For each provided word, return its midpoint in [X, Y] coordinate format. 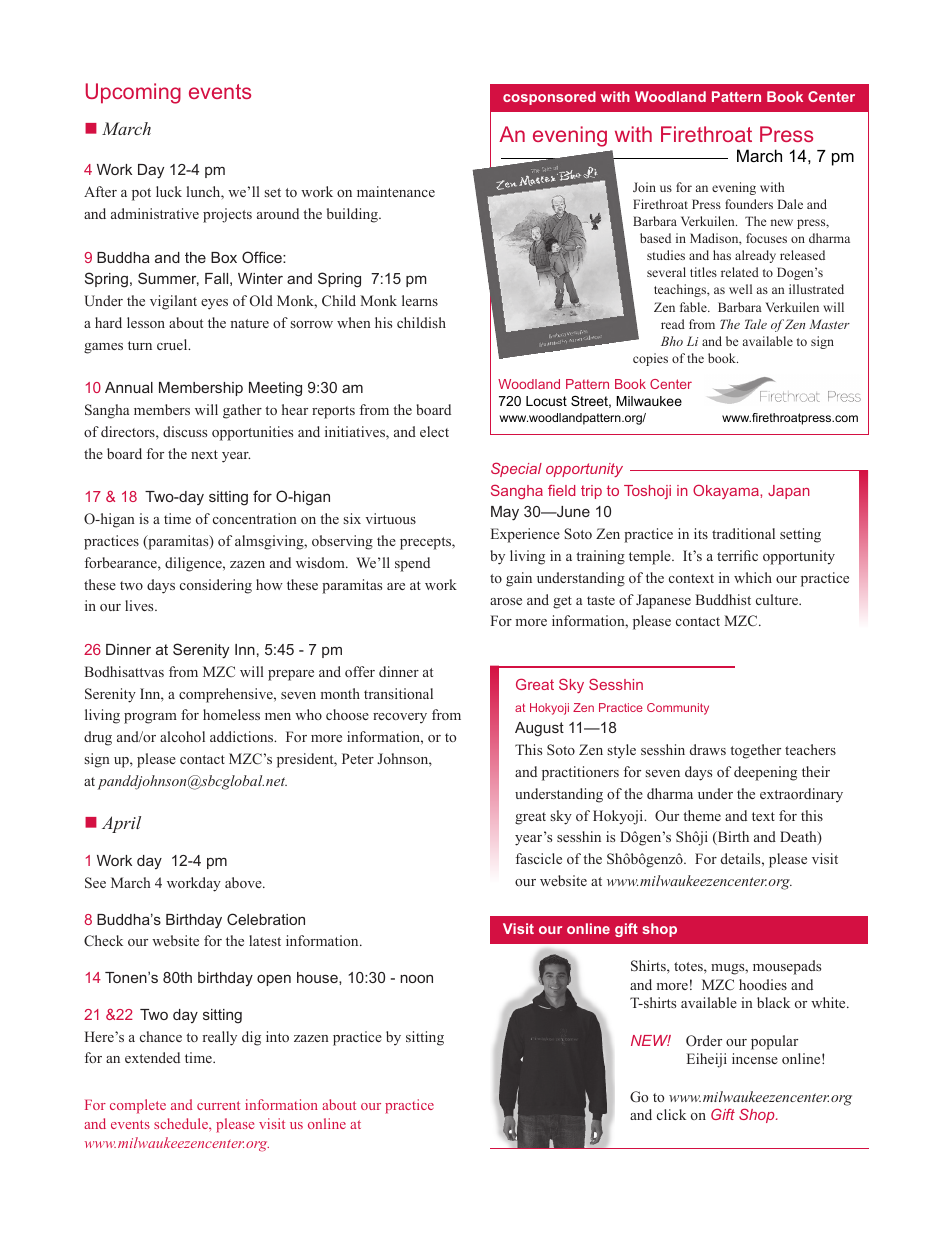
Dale [790, 204]
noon [416, 978]
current [218, 1105]
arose [506, 601]
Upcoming [133, 93]
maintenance [396, 191]
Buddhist [723, 599]
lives [140, 605]
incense [755, 1058]
